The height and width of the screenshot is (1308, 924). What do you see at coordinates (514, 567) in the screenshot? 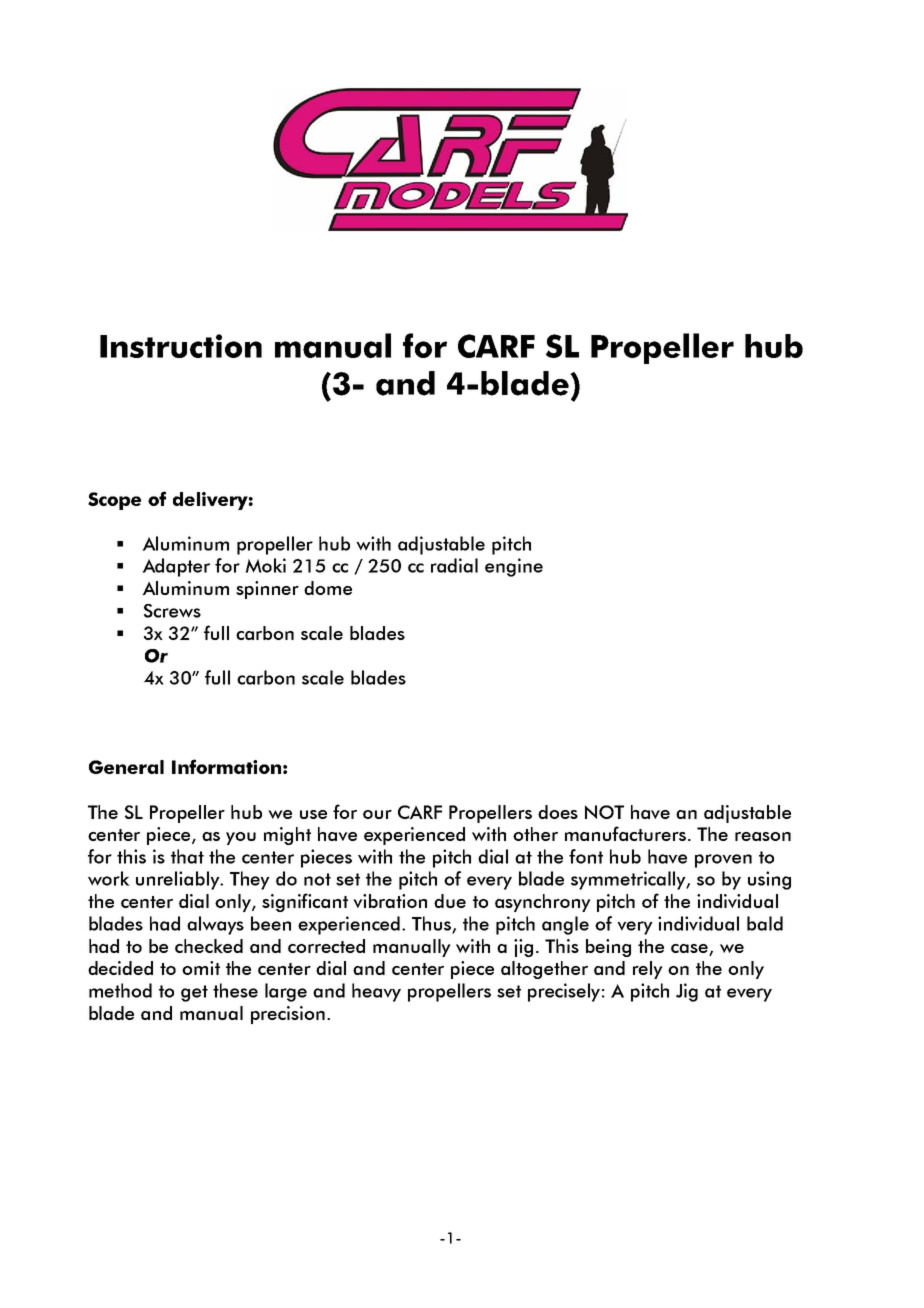
I see `engine` at bounding box center [514, 567].
